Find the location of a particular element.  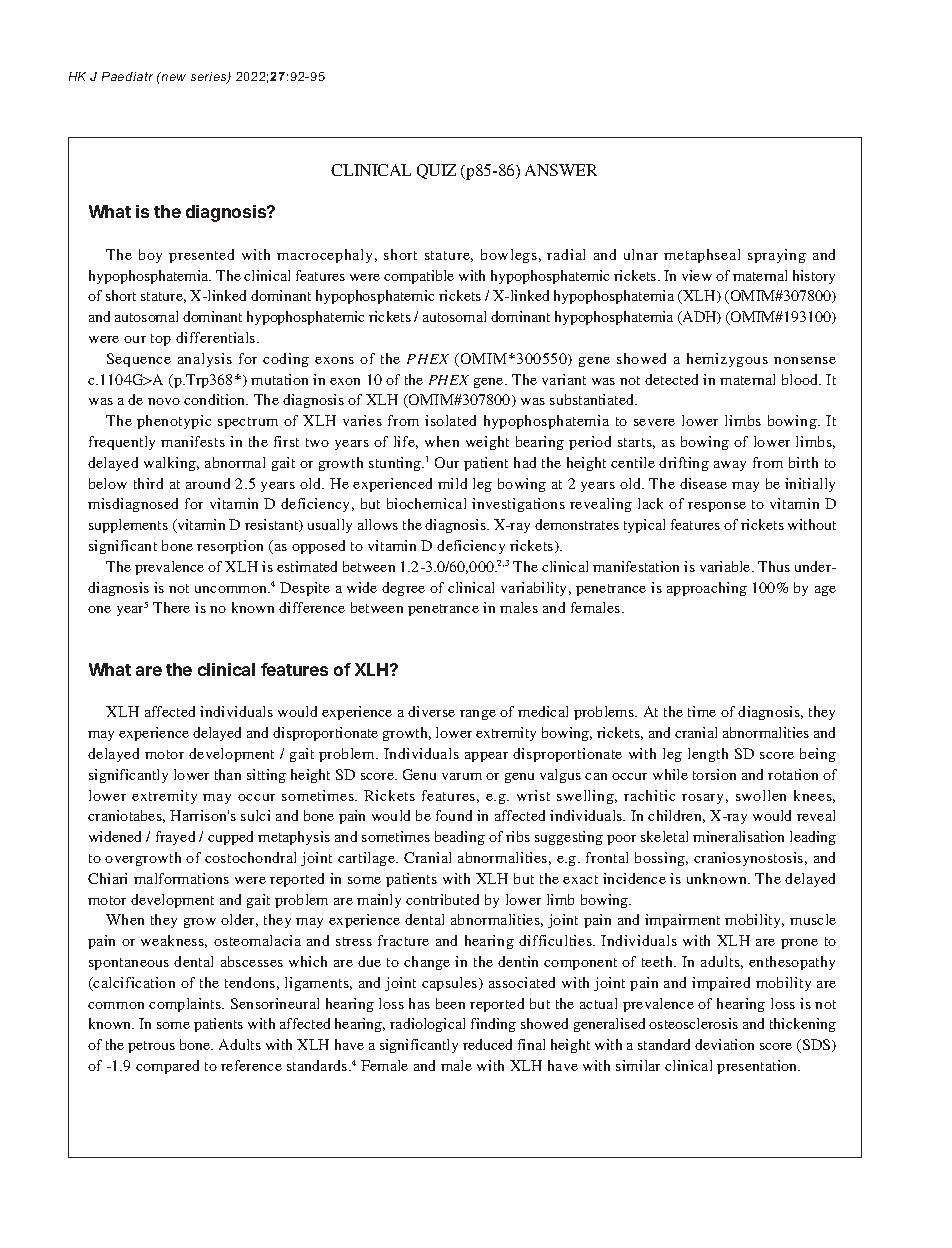

detected is located at coordinates (671, 379).
